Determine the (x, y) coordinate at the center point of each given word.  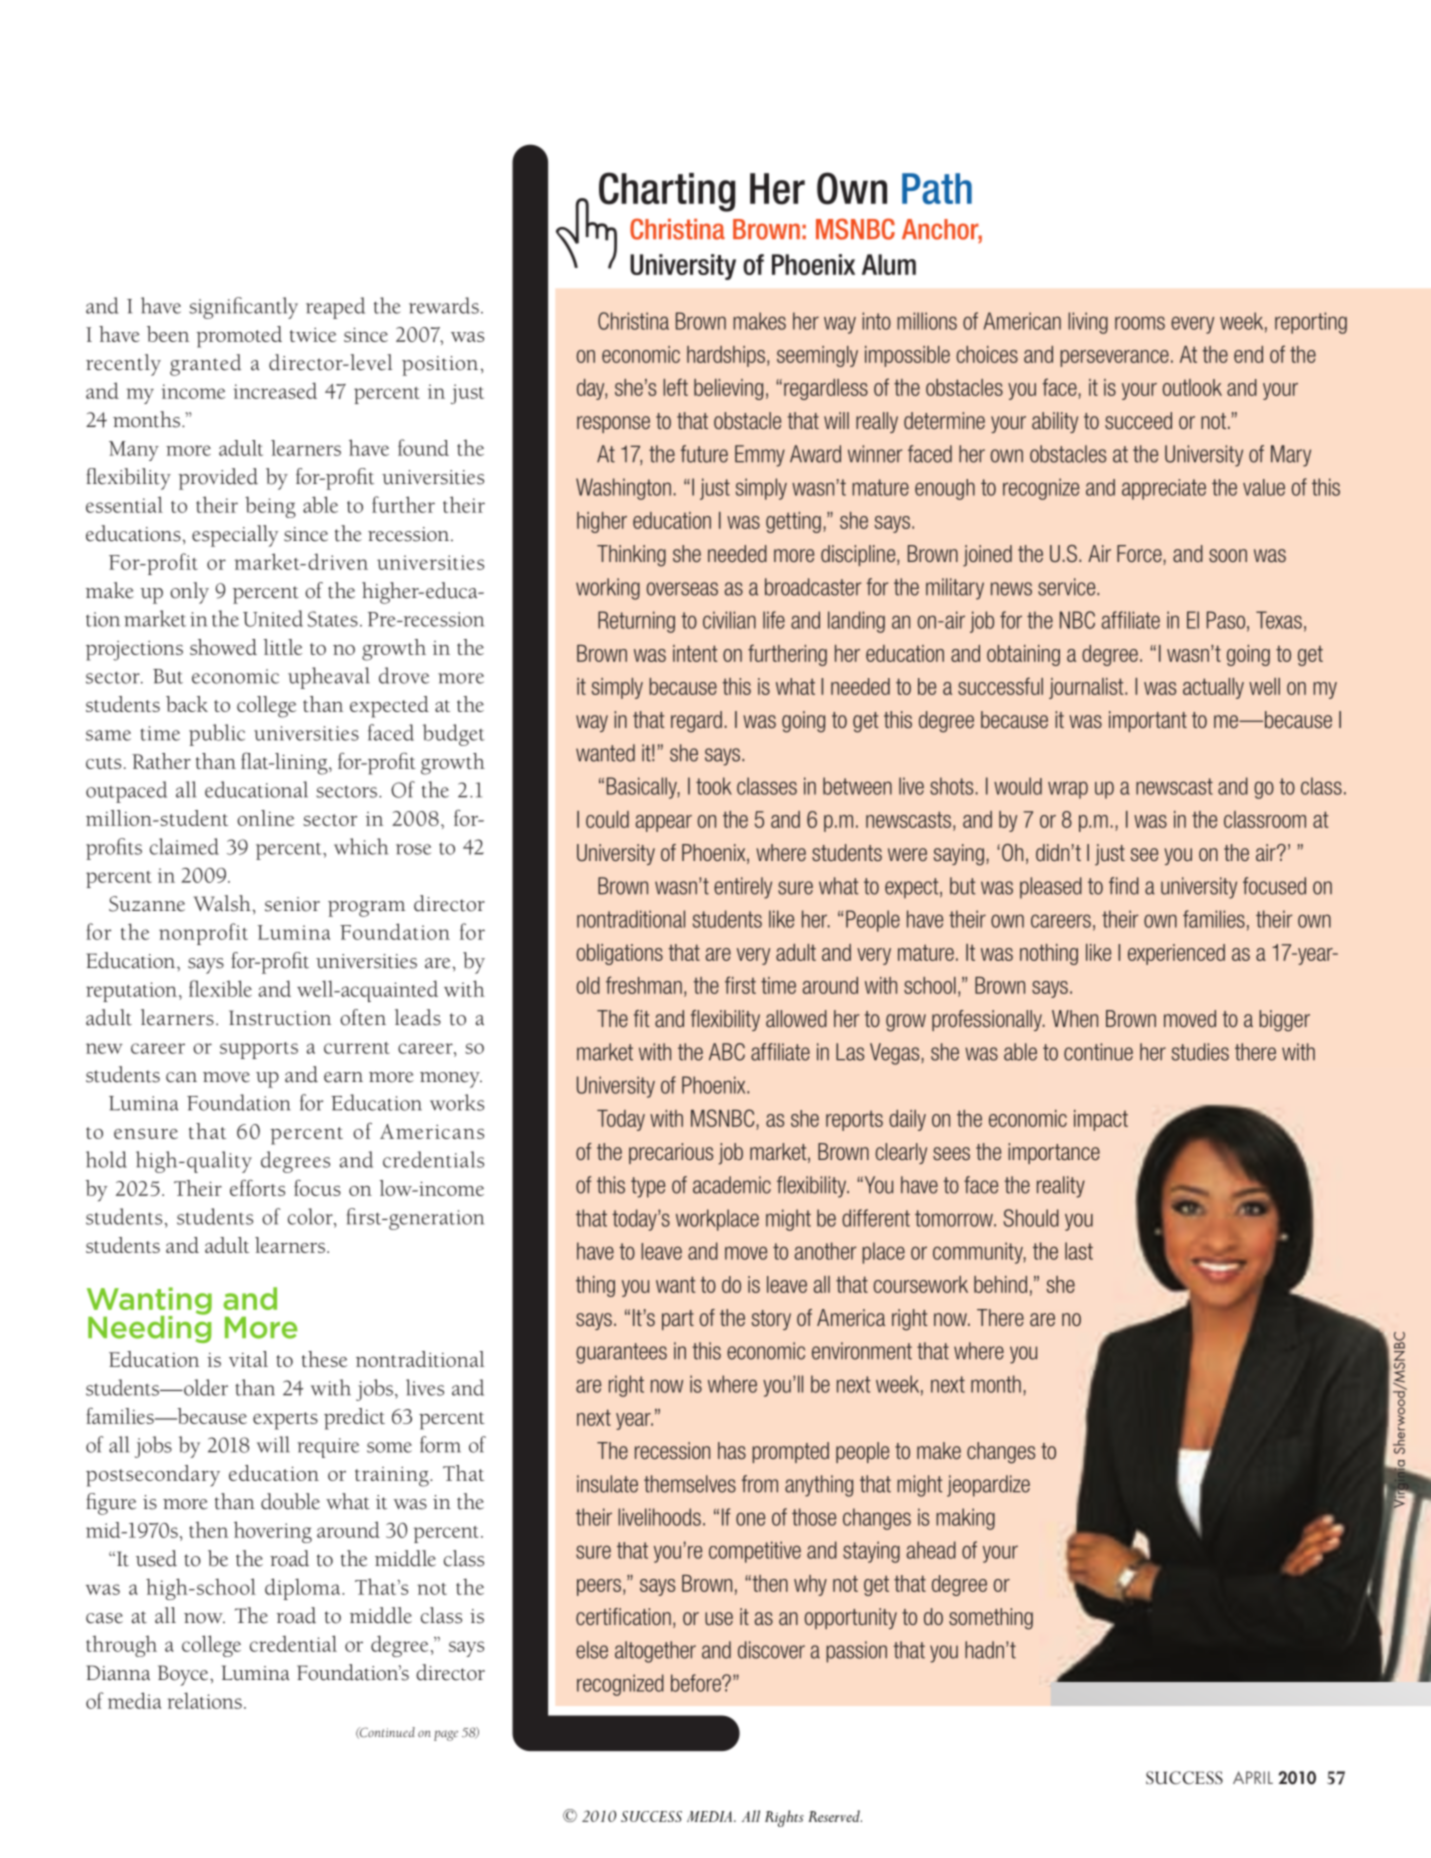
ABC (727, 1052)
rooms (1140, 323)
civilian (729, 620)
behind (1000, 1284)
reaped (335, 308)
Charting (667, 192)
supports (259, 1050)
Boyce (184, 1675)
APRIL (1253, 1777)
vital (248, 1359)
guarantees (621, 1353)
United (273, 618)
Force (1140, 555)
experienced (1176, 954)
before (697, 1683)
